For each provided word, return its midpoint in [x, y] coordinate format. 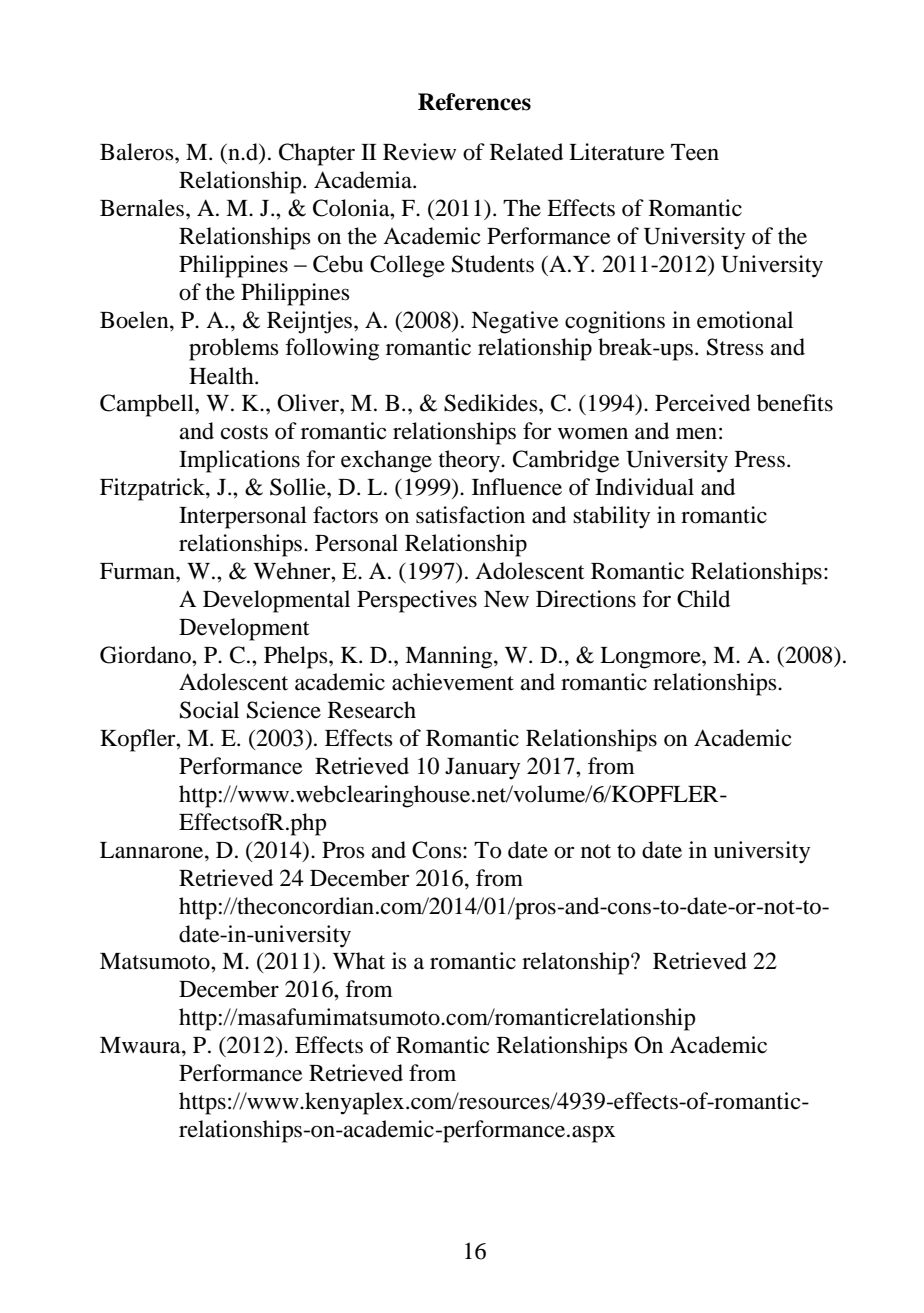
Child [703, 599]
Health [222, 376]
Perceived [702, 403]
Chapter [317, 154]
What [359, 961]
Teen [695, 152]
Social [209, 710]
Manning [450, 657]
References [474, 102]
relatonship [577, 963]
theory [470, 461]
